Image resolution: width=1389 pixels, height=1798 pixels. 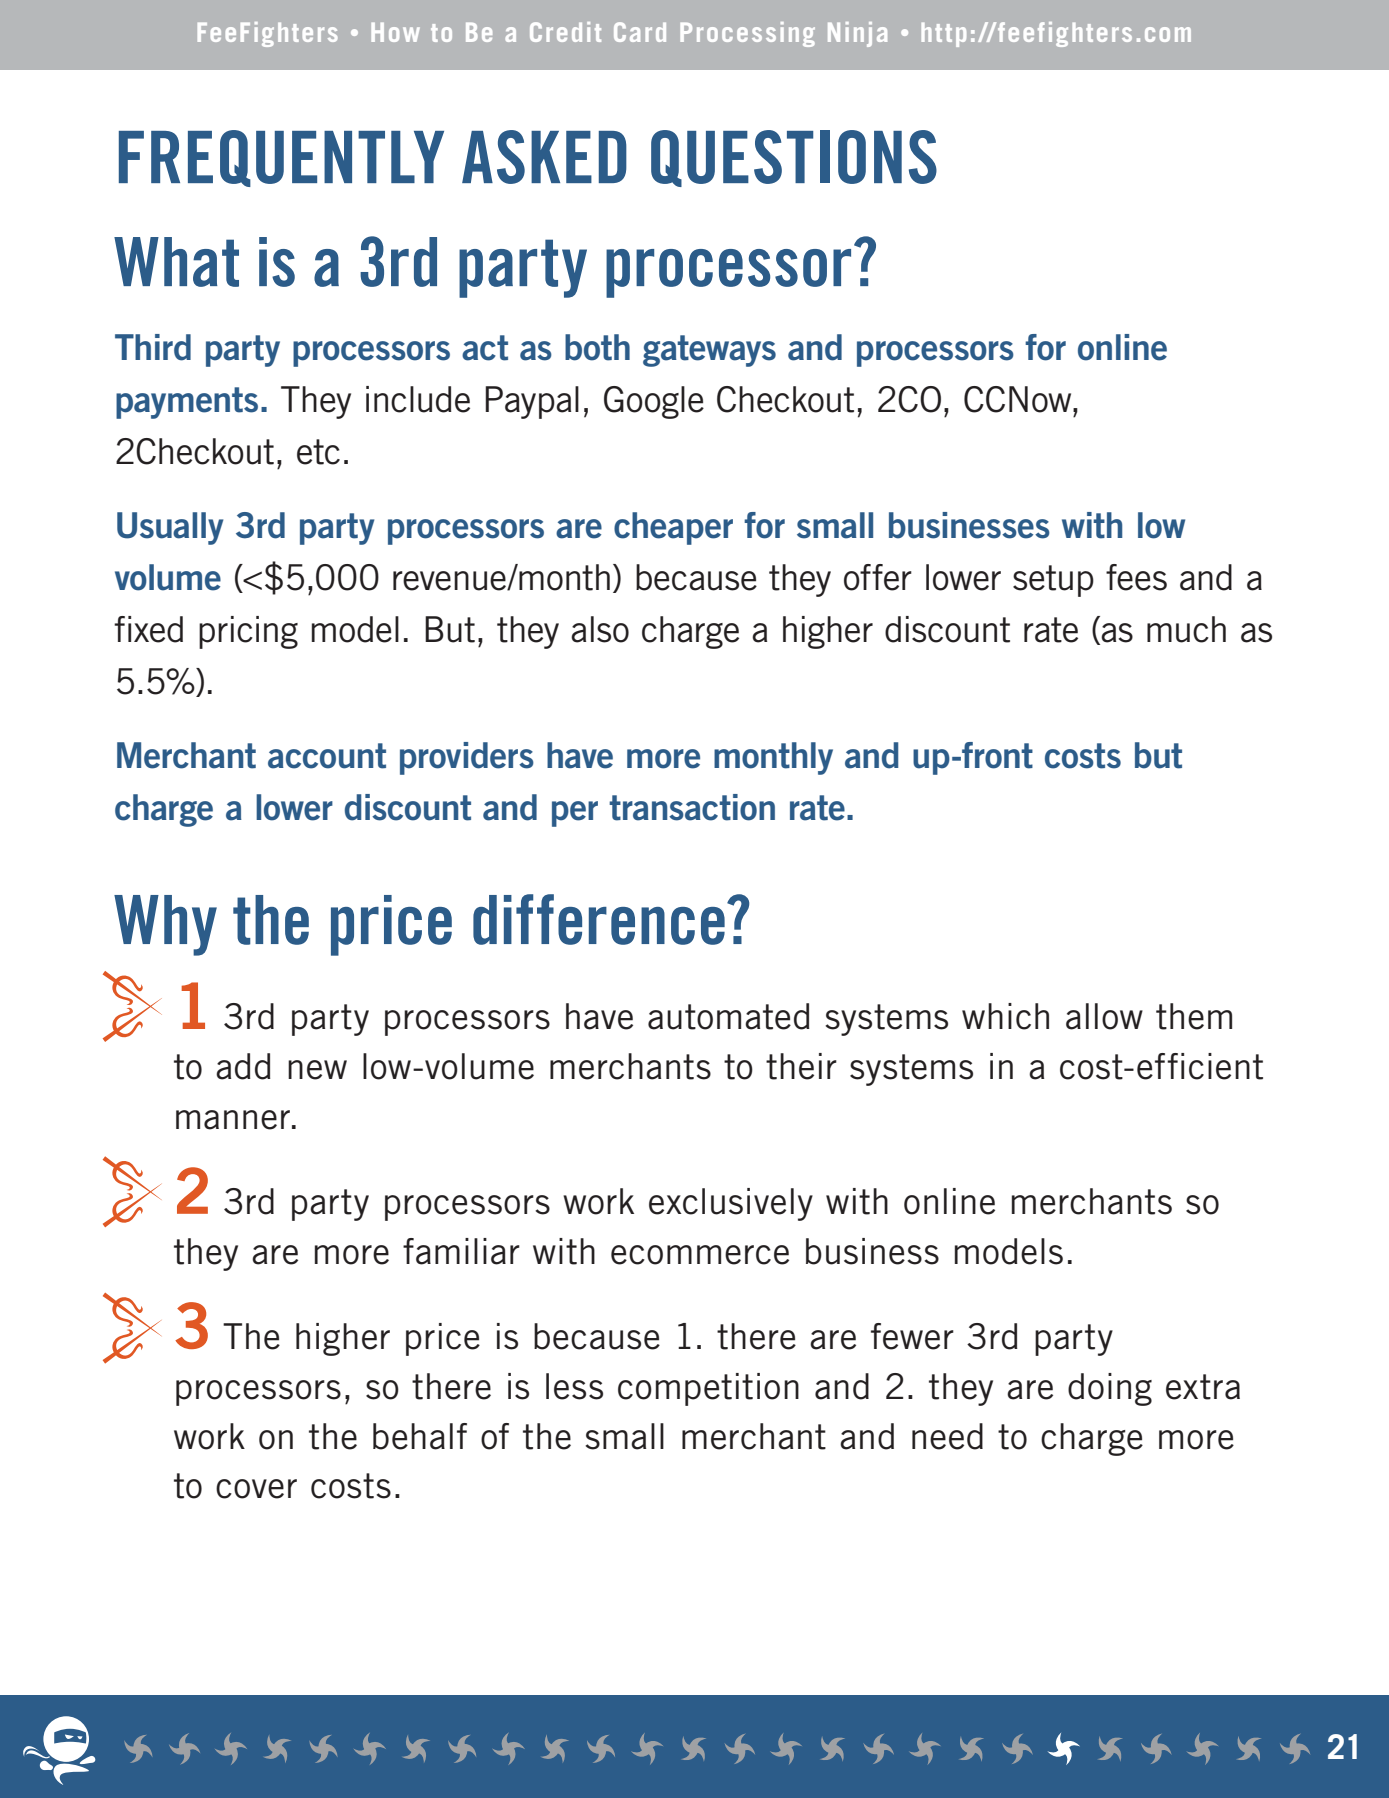 I want to click on automated, so click(x=729, y=1016).
